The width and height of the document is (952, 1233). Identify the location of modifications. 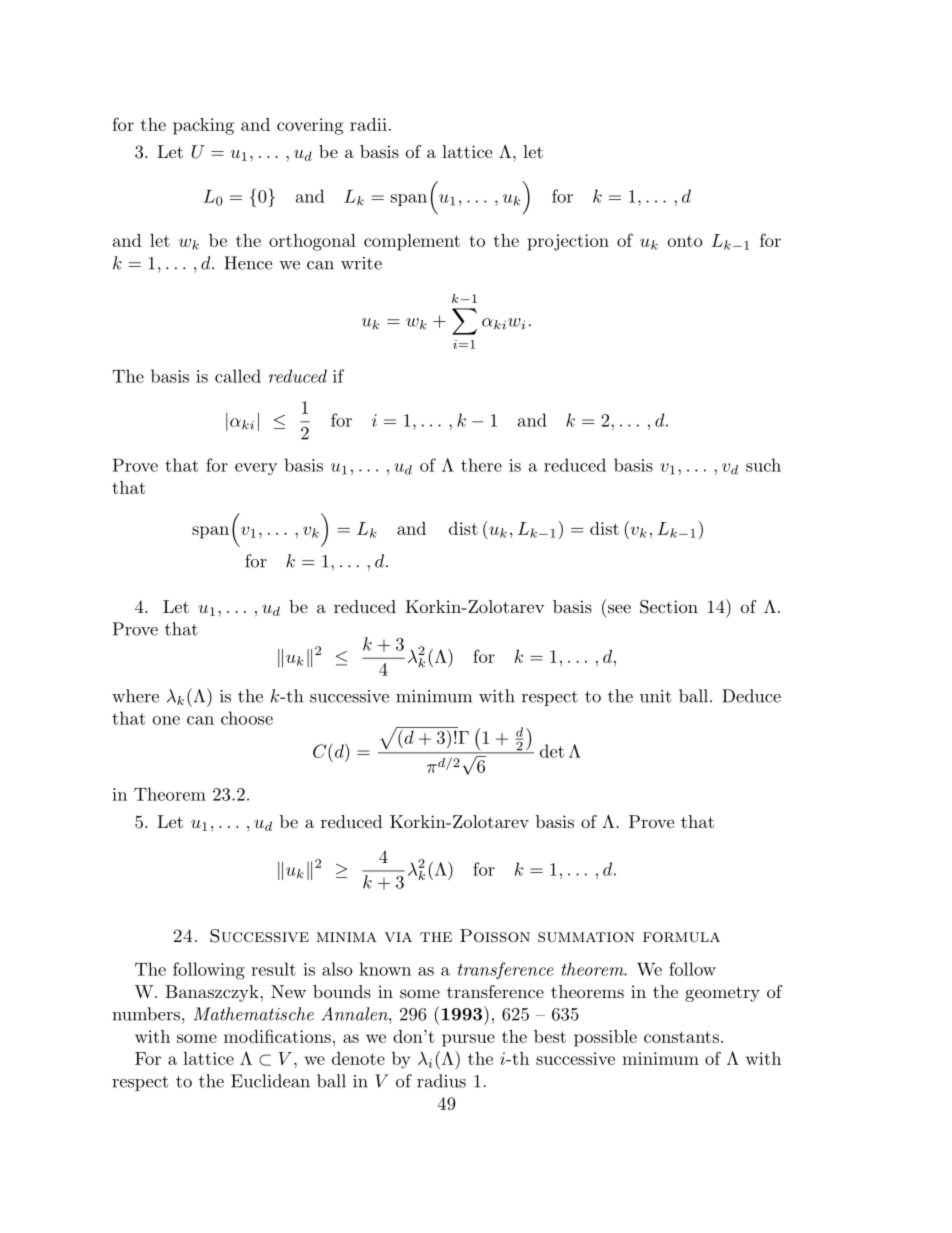
(277, 1036).
